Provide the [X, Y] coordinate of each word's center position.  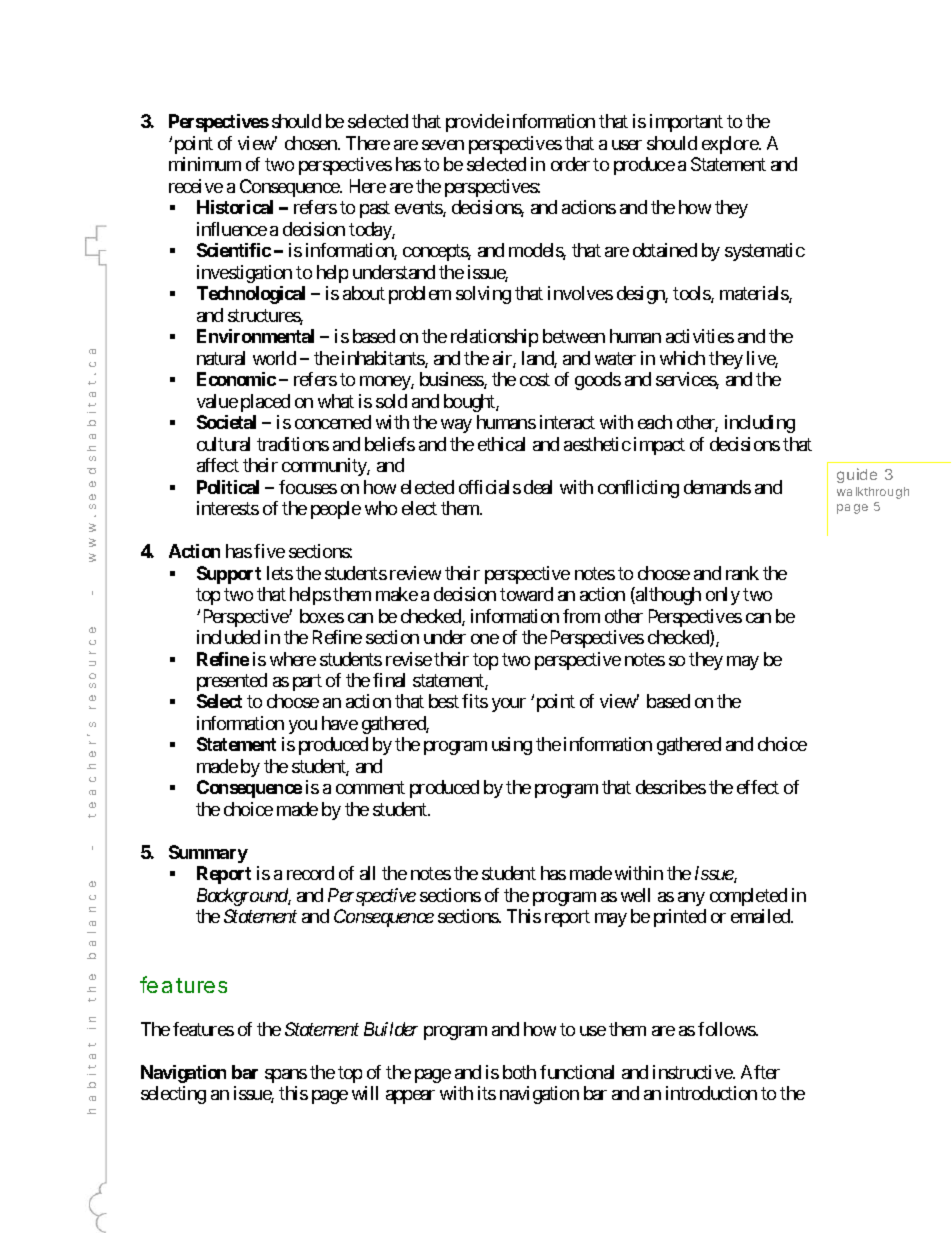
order [570, 164]
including [760, 424]
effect [758, 787]
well [635, 895]
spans [286, 1076]
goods [598, 381]
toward [526, 594]
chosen [312, 143]
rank [742, 573]
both [519, 1072]
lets [280, 573]
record [310, 873]
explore [730, 145]
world [274, 358]
